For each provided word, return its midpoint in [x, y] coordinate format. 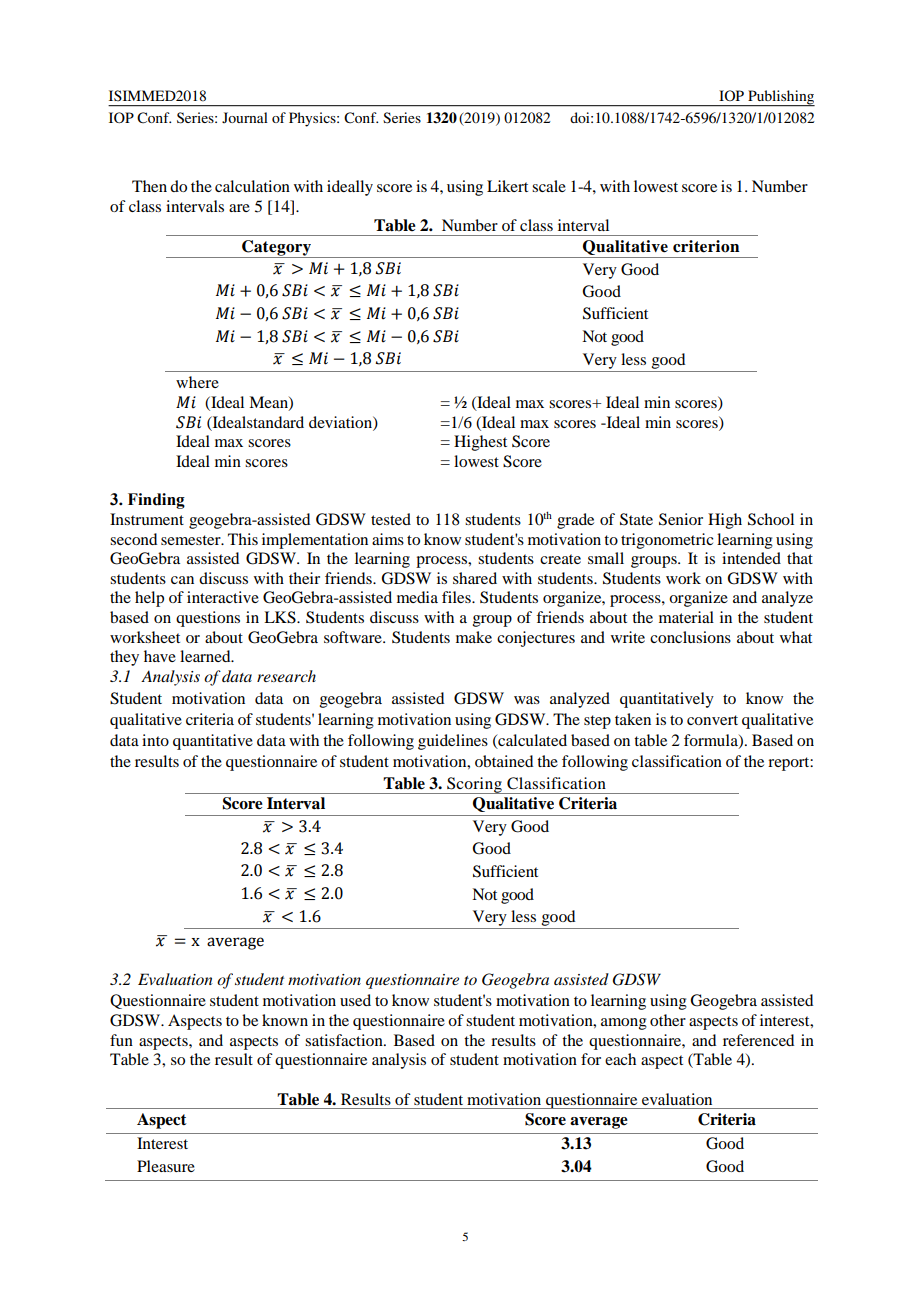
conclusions [690, 637]
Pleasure [166, 1166]
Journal [245, 117]
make [474, 637]
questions [208, 619]
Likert [507, 186]
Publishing [780, 98]
